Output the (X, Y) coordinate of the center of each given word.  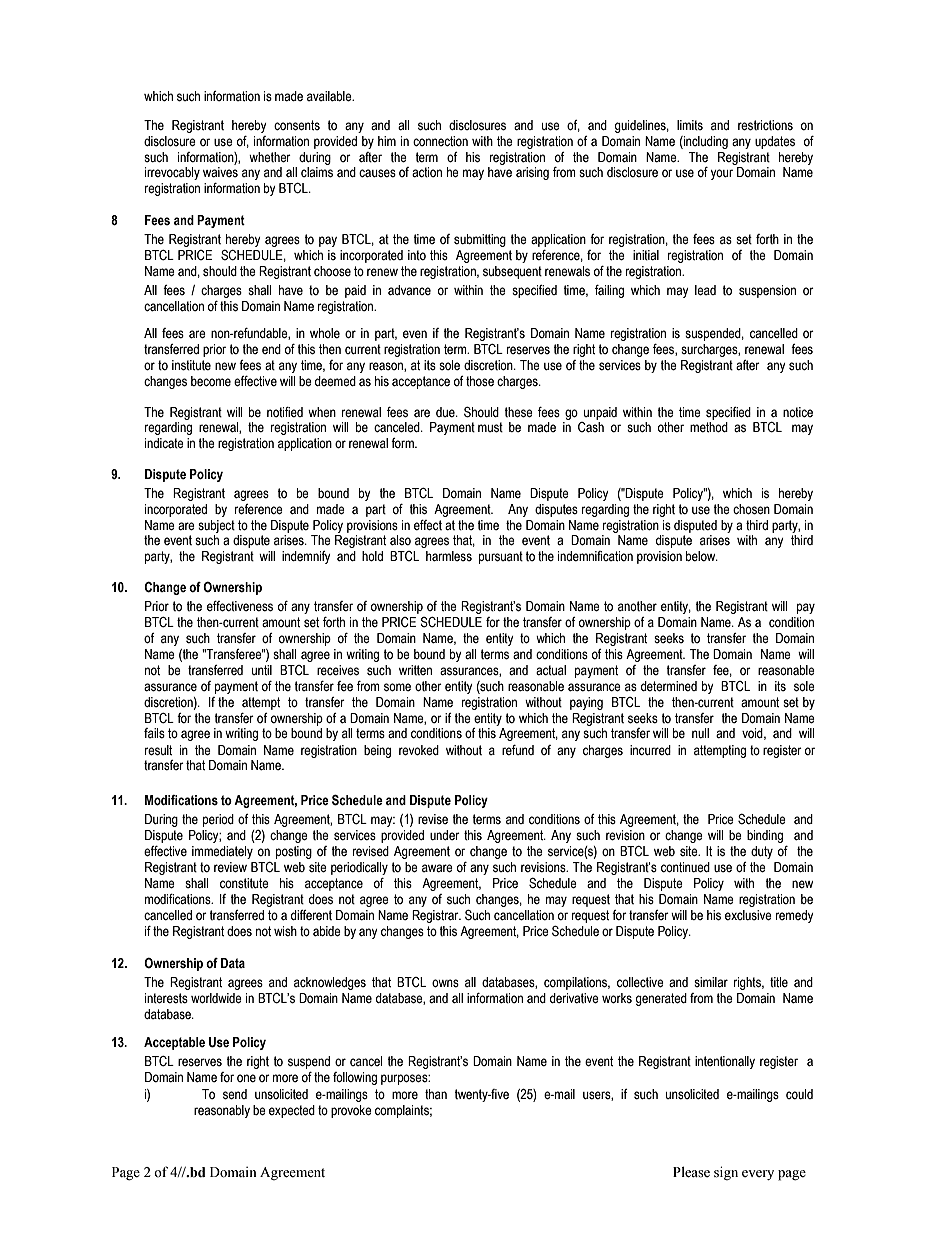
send (235, 1094)
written (415, 670)
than (436, 1094)
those (480, 381)
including (705, 142)
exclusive (748, 915)
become (211, 381)
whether (270, 157)
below (702, 556)
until (262, 670)
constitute (244, 883)
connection (440, 141)
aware (437, 868)
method (709, 427)
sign (726, 1173)
